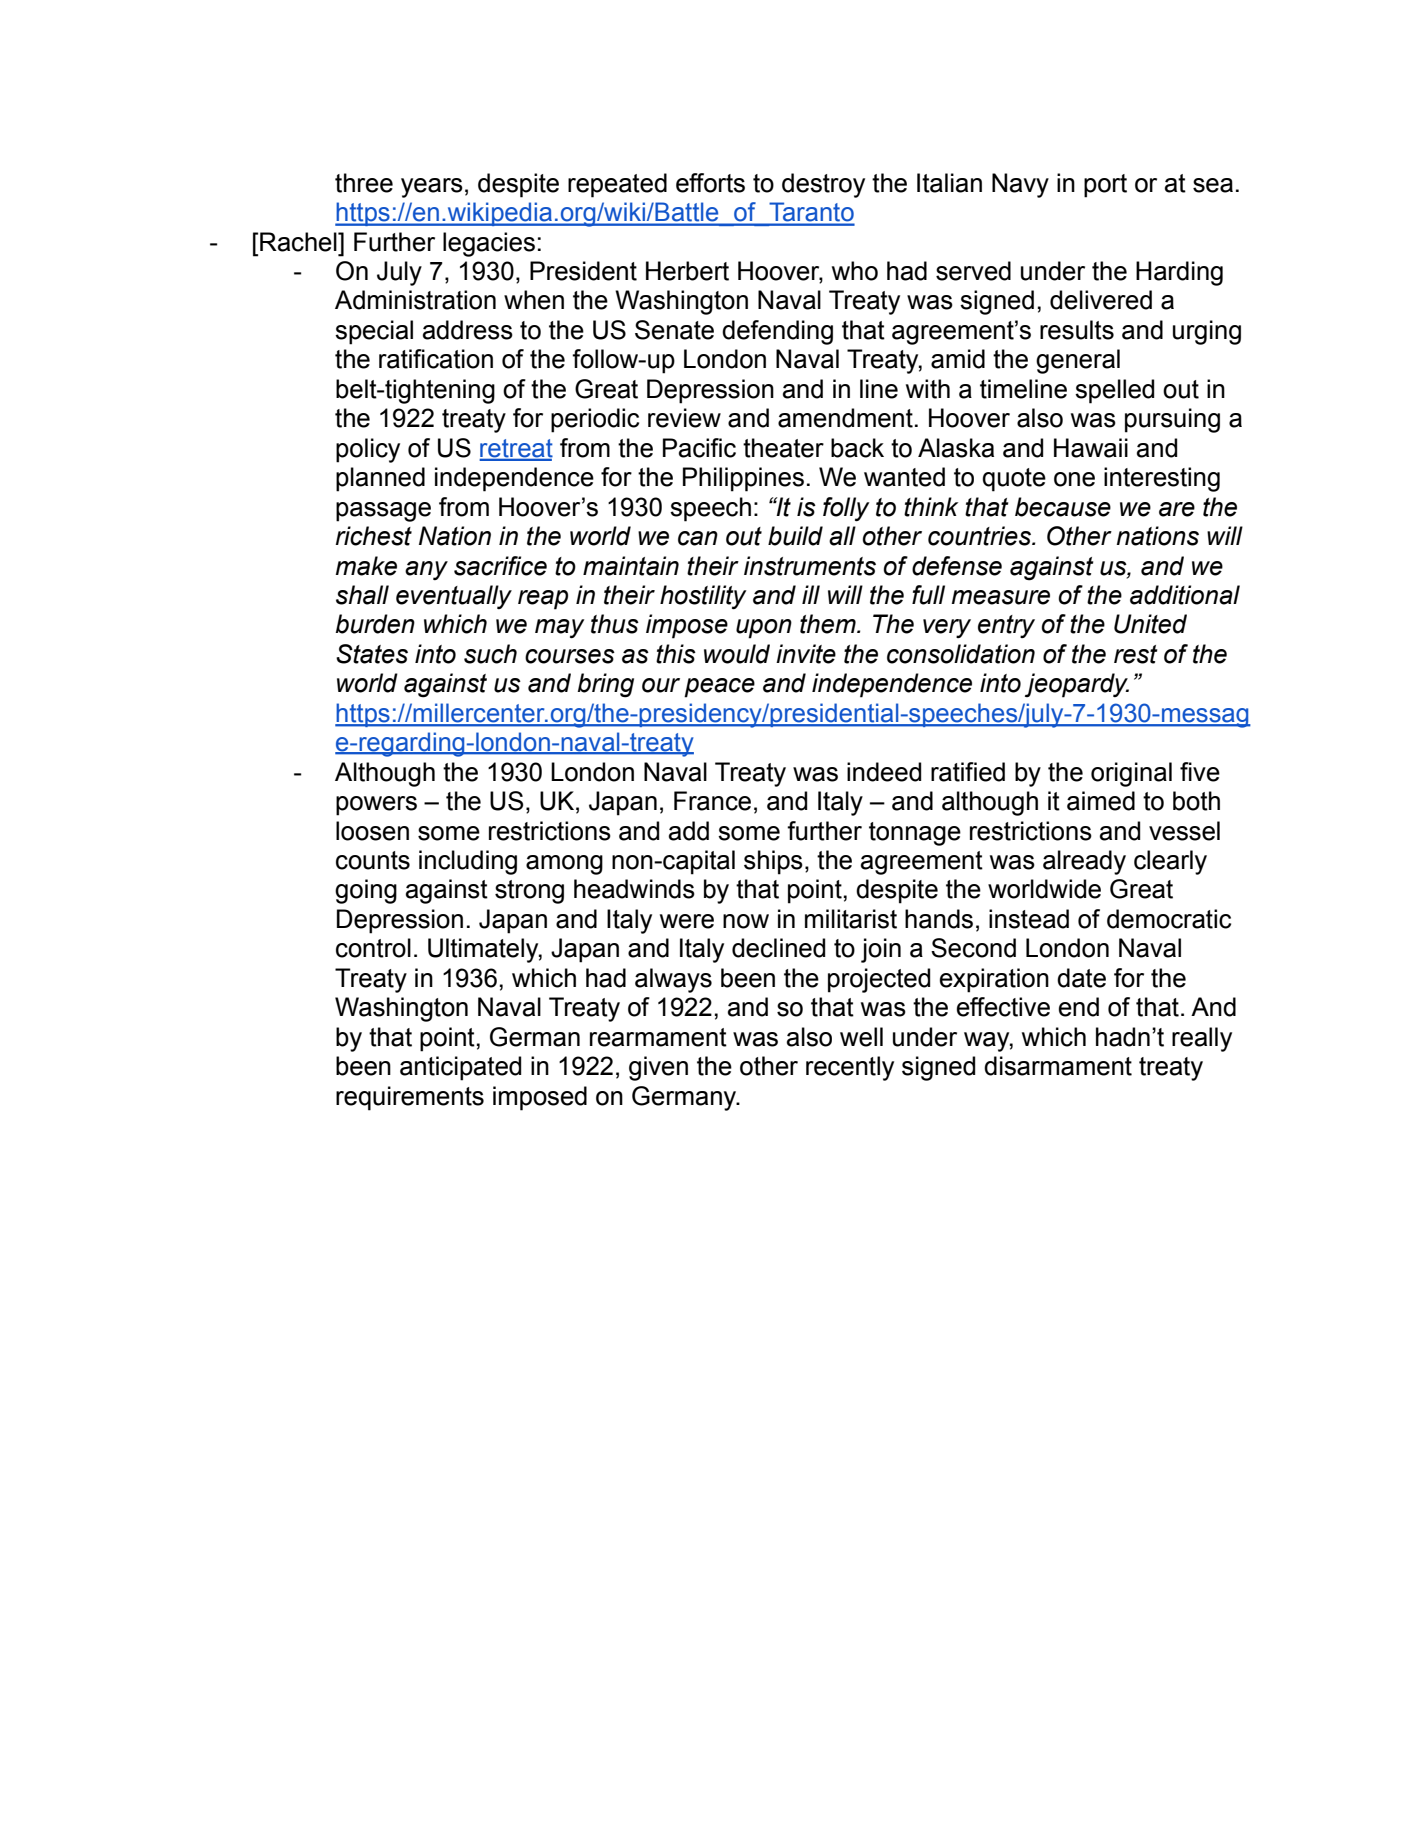  What do you see at coordinates (1150, 624) in the screenshot?
I see `United` at bounding box center [1150, 624].
